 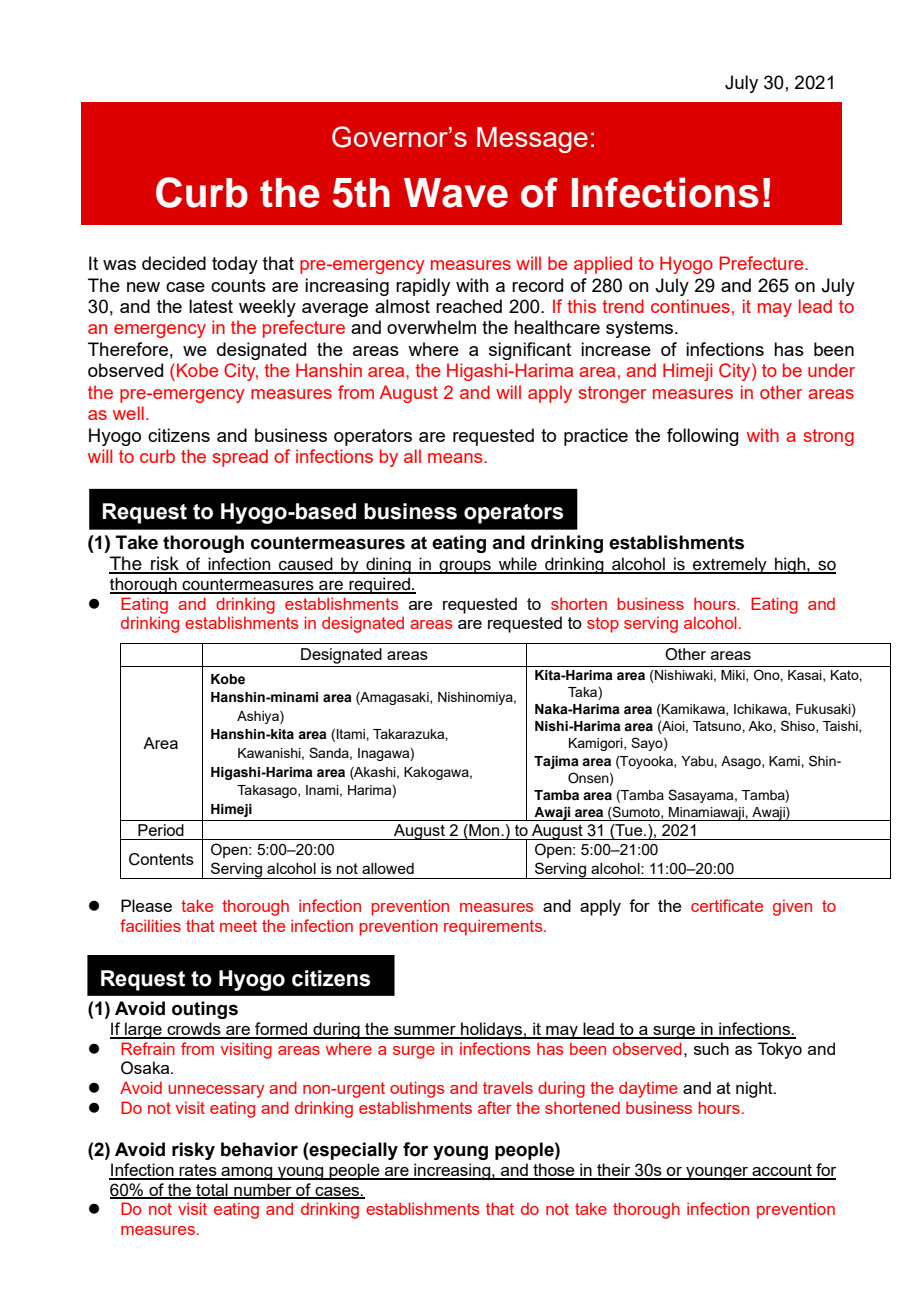 I want to click on certificate, so click(x=727, y=905).
